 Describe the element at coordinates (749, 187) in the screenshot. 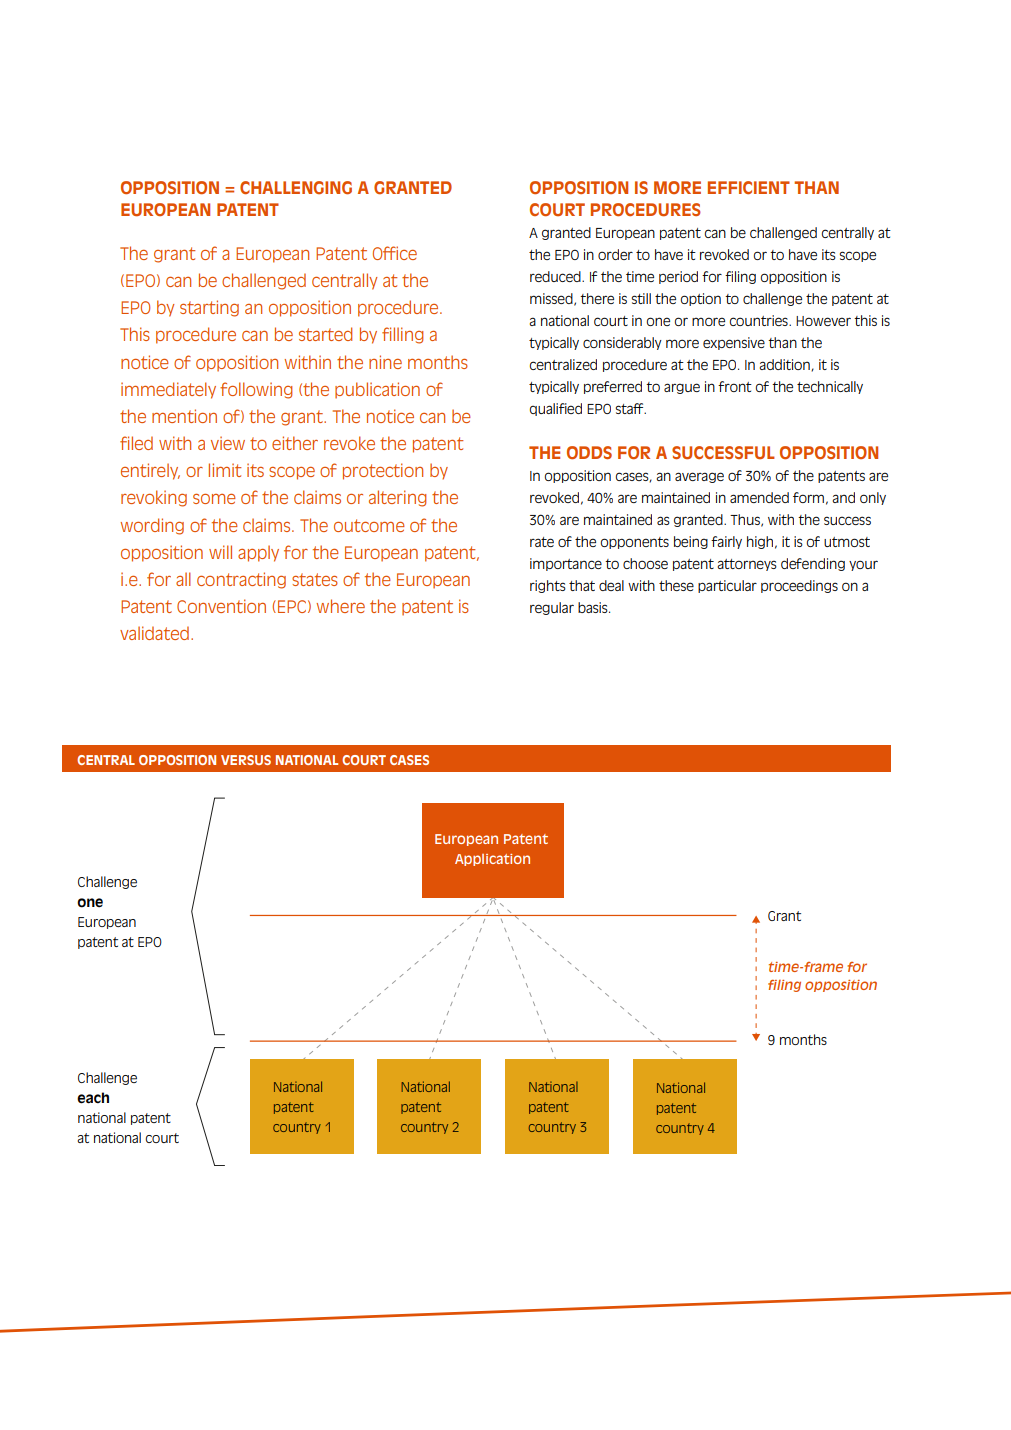

I see `EFFICIENT` at that location.
